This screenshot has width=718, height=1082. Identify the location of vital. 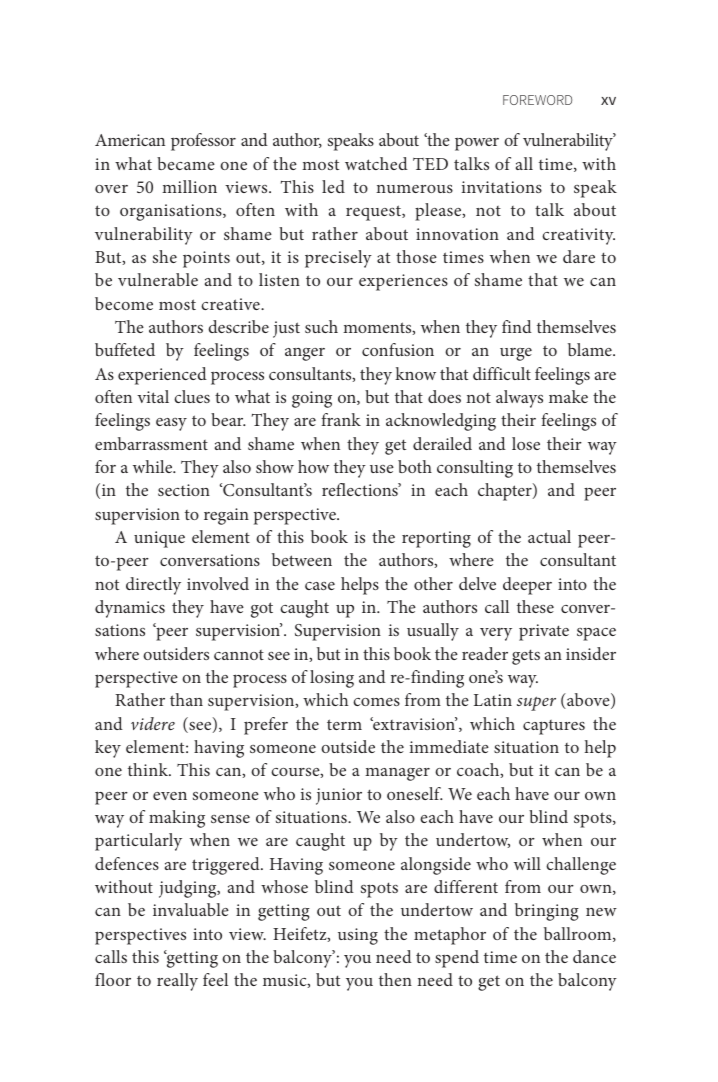
(153, 396).
